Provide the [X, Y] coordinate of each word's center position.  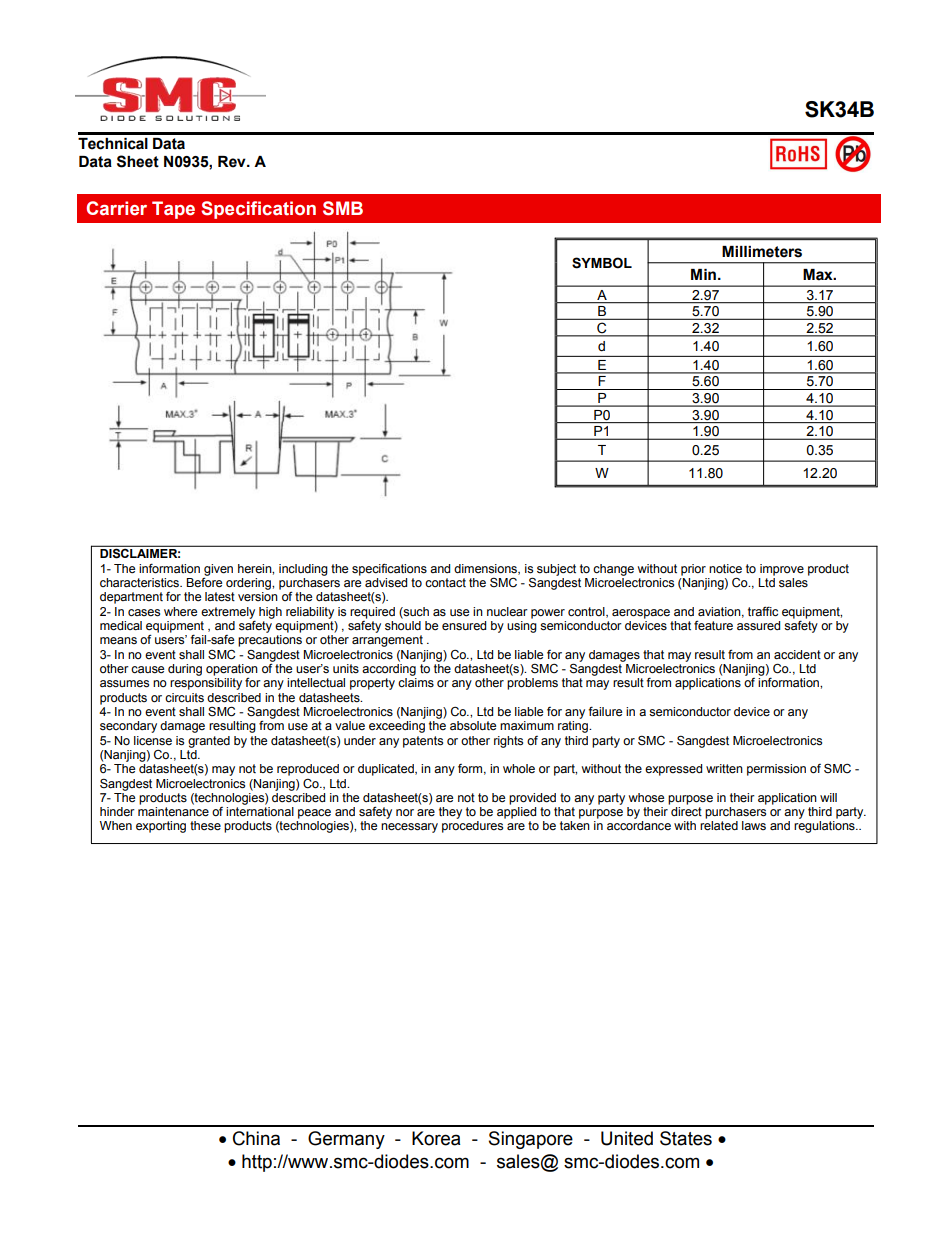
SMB [343, 208]
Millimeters [762, 252]
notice [725, 569]
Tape [173, 210]
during [185, 670]
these [205, 826]
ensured [464, 626]
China [256, 1138]
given [218, 571]
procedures [472, 827]
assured [758, 626]
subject [556, 570]
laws [754, 825]
